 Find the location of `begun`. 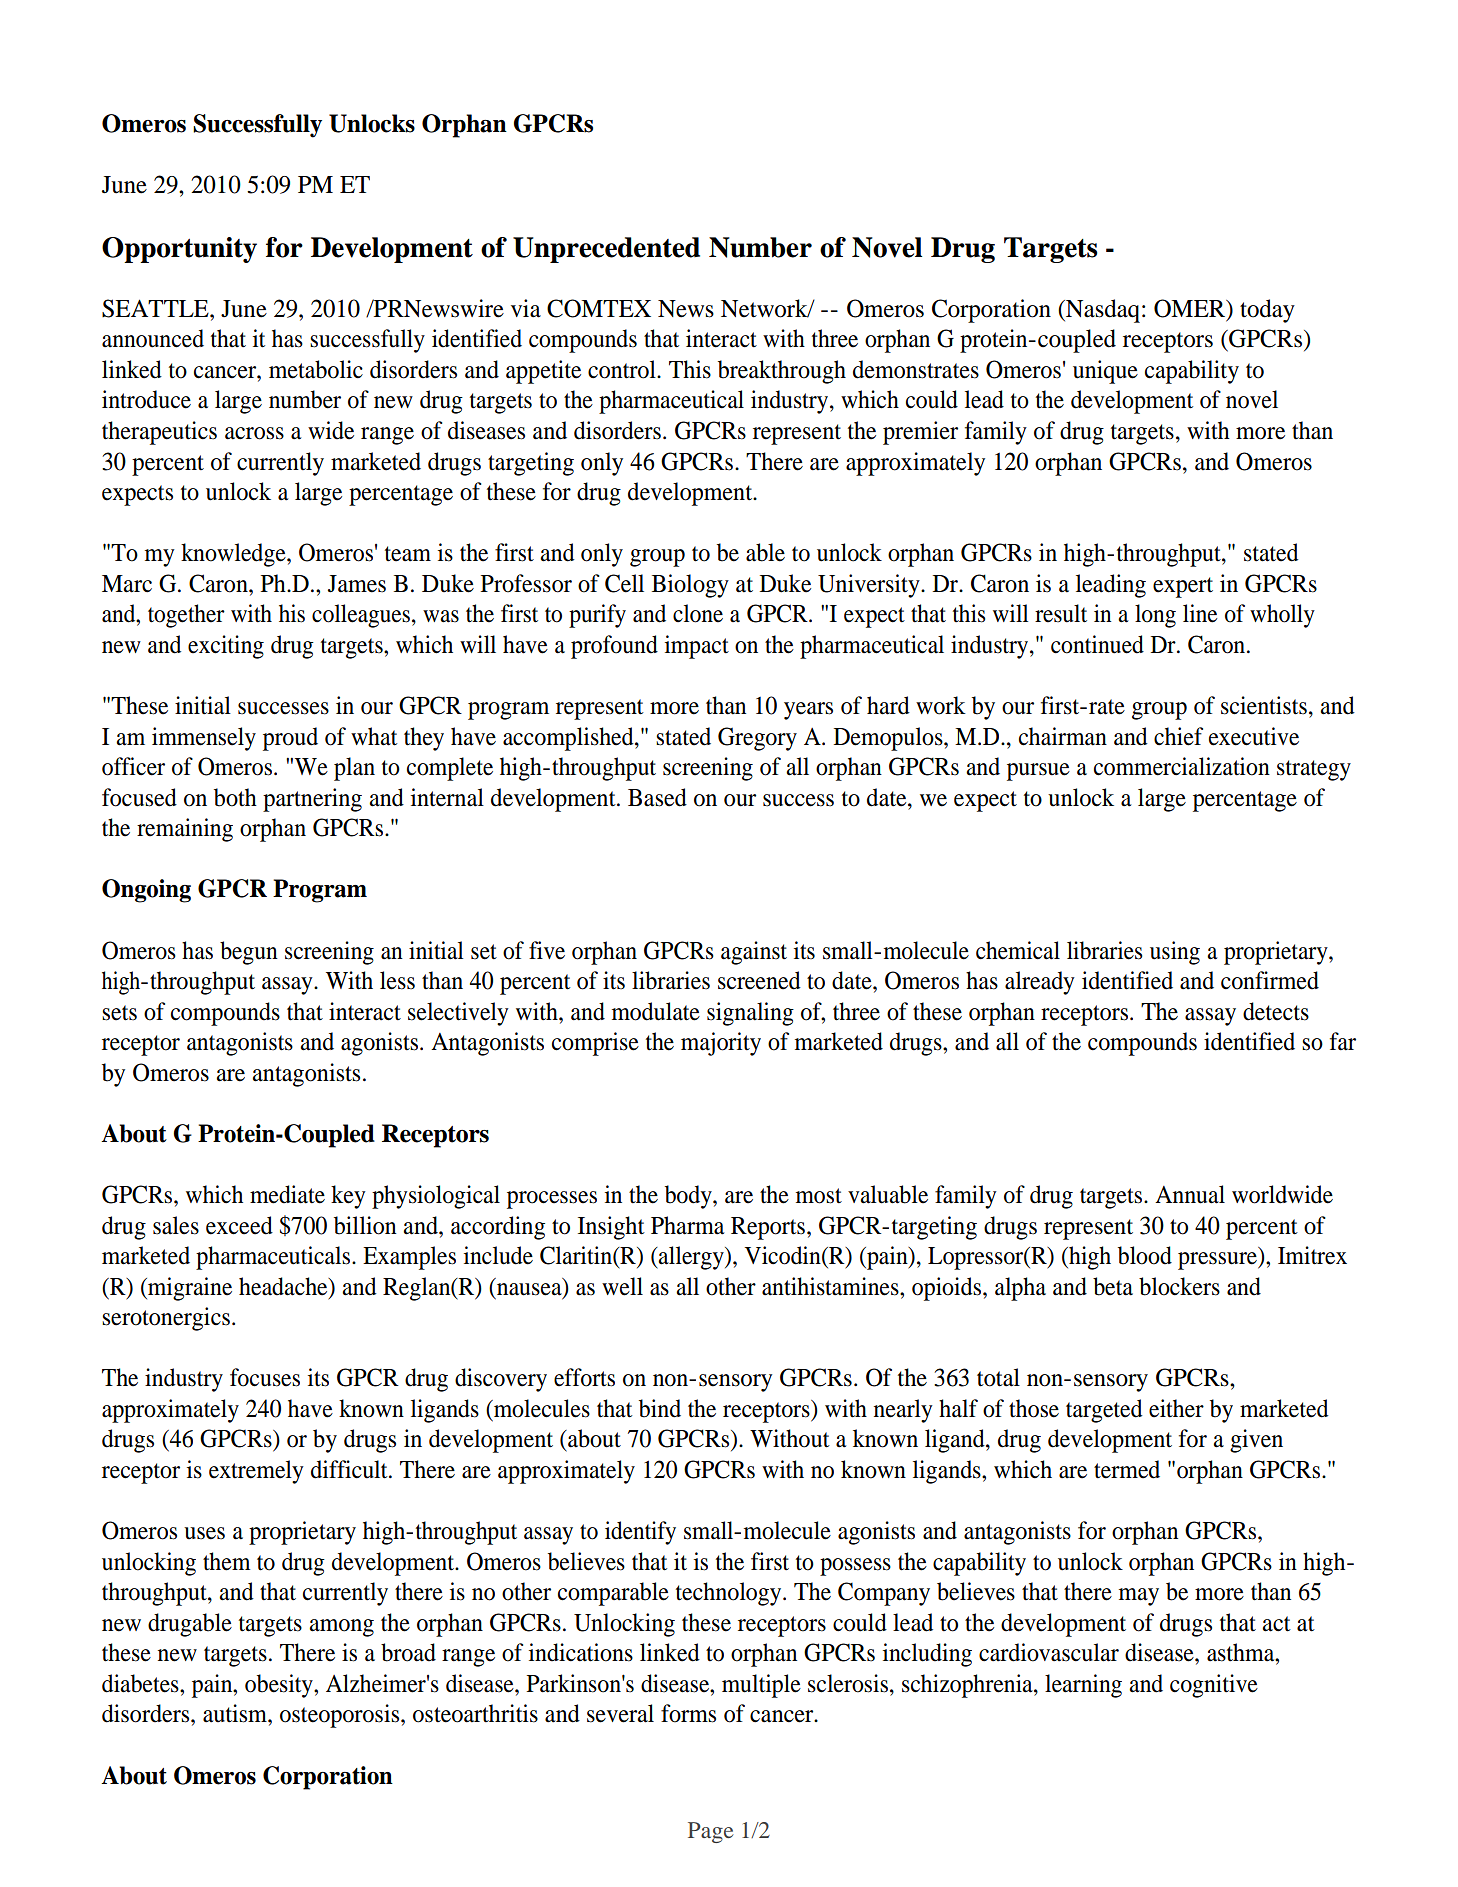

begun is located at coordinates (249, 953).
